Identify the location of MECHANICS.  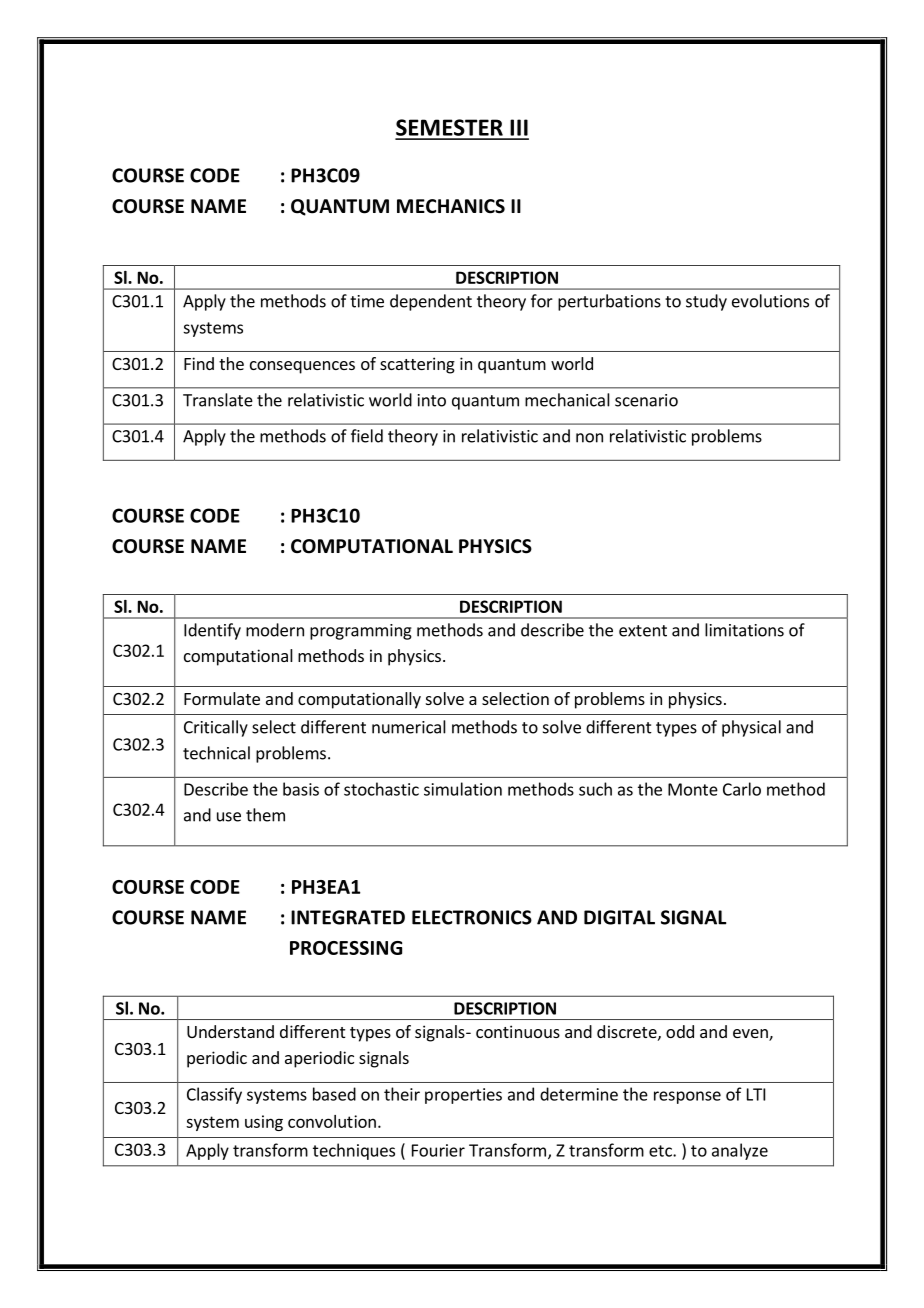
(451, 206).
